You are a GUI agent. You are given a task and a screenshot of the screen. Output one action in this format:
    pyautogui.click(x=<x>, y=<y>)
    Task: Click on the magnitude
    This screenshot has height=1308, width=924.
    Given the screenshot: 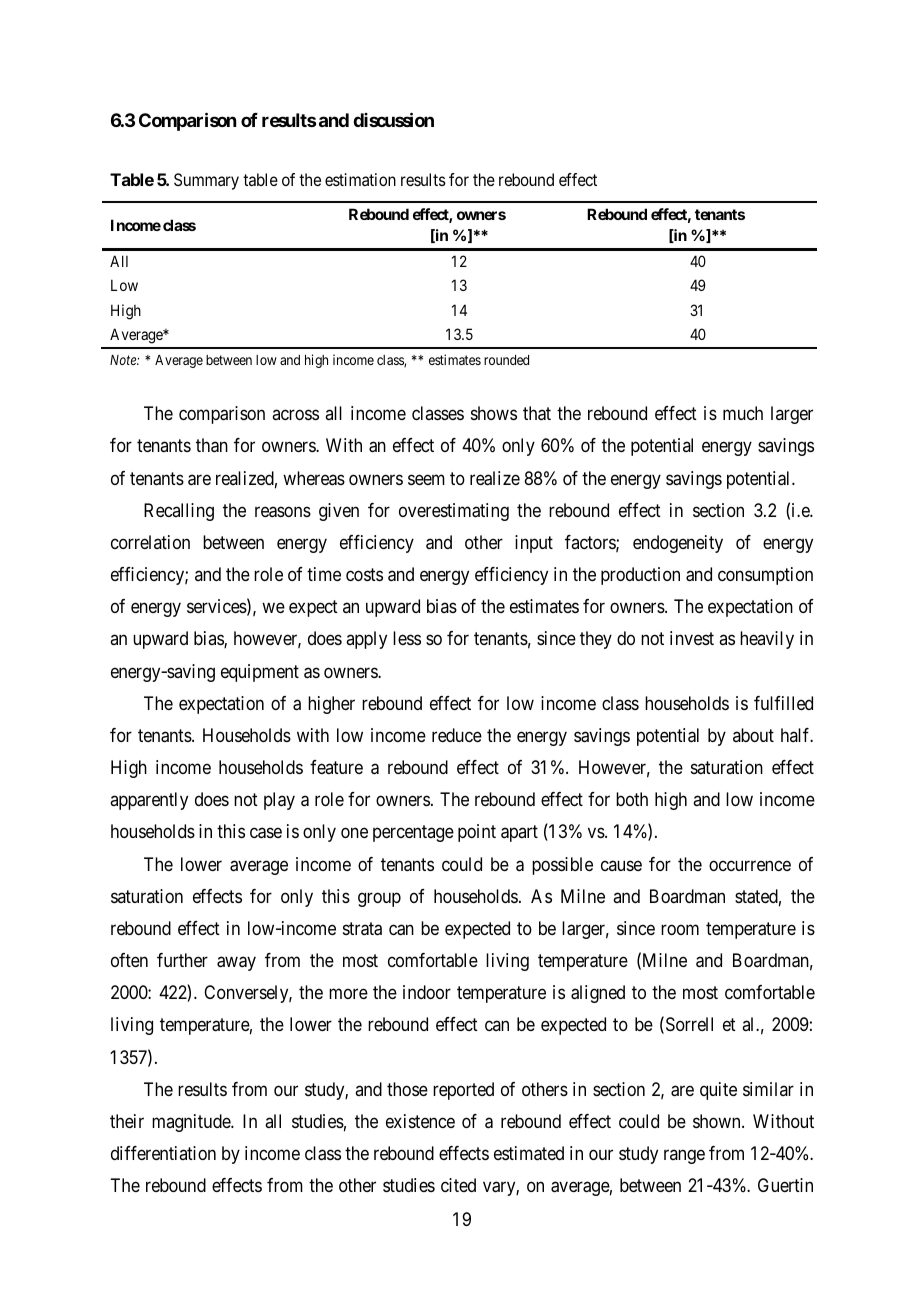 What is the action you would take?
    pyautogui.click(x=192, y=1123)
